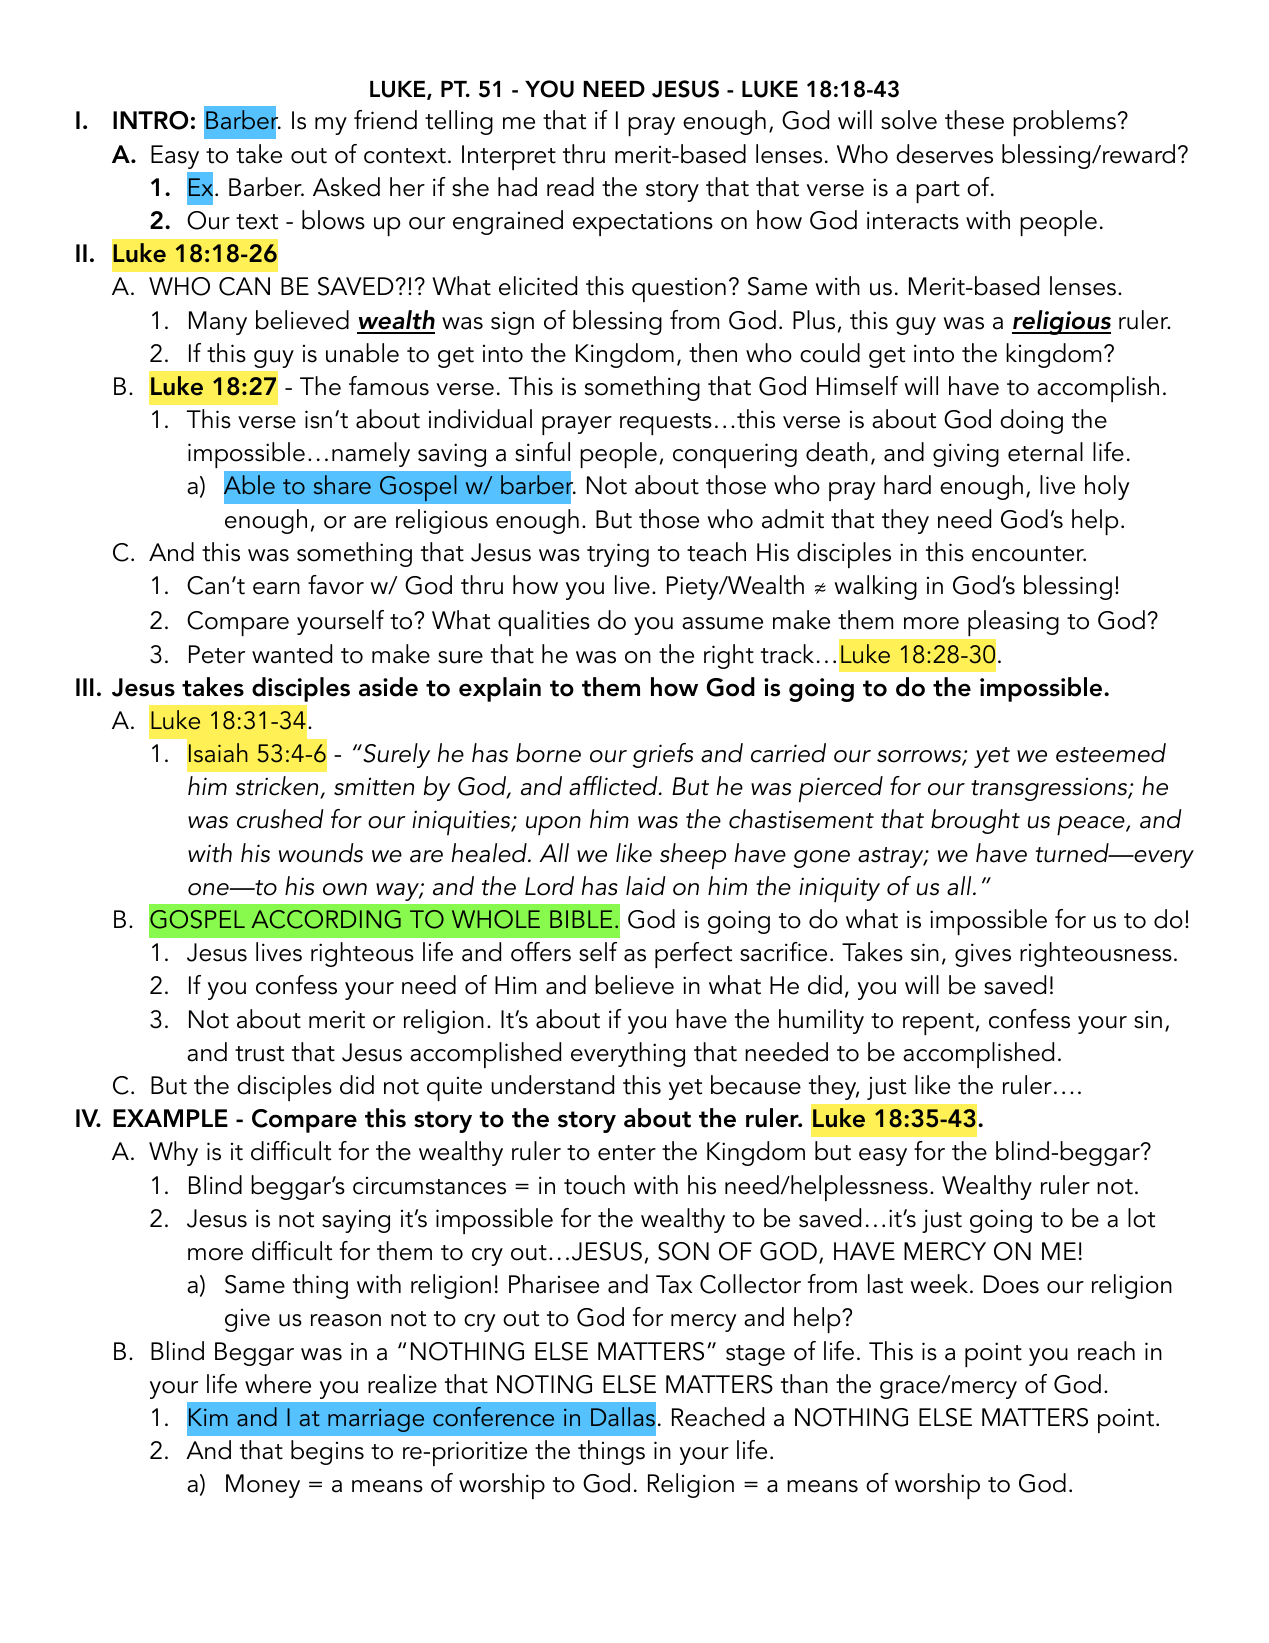 This screenshot has width=1269, height=1643. Describe the element at coordinates (614, 786) in the screenshot. I see `afflicted` at that location.
